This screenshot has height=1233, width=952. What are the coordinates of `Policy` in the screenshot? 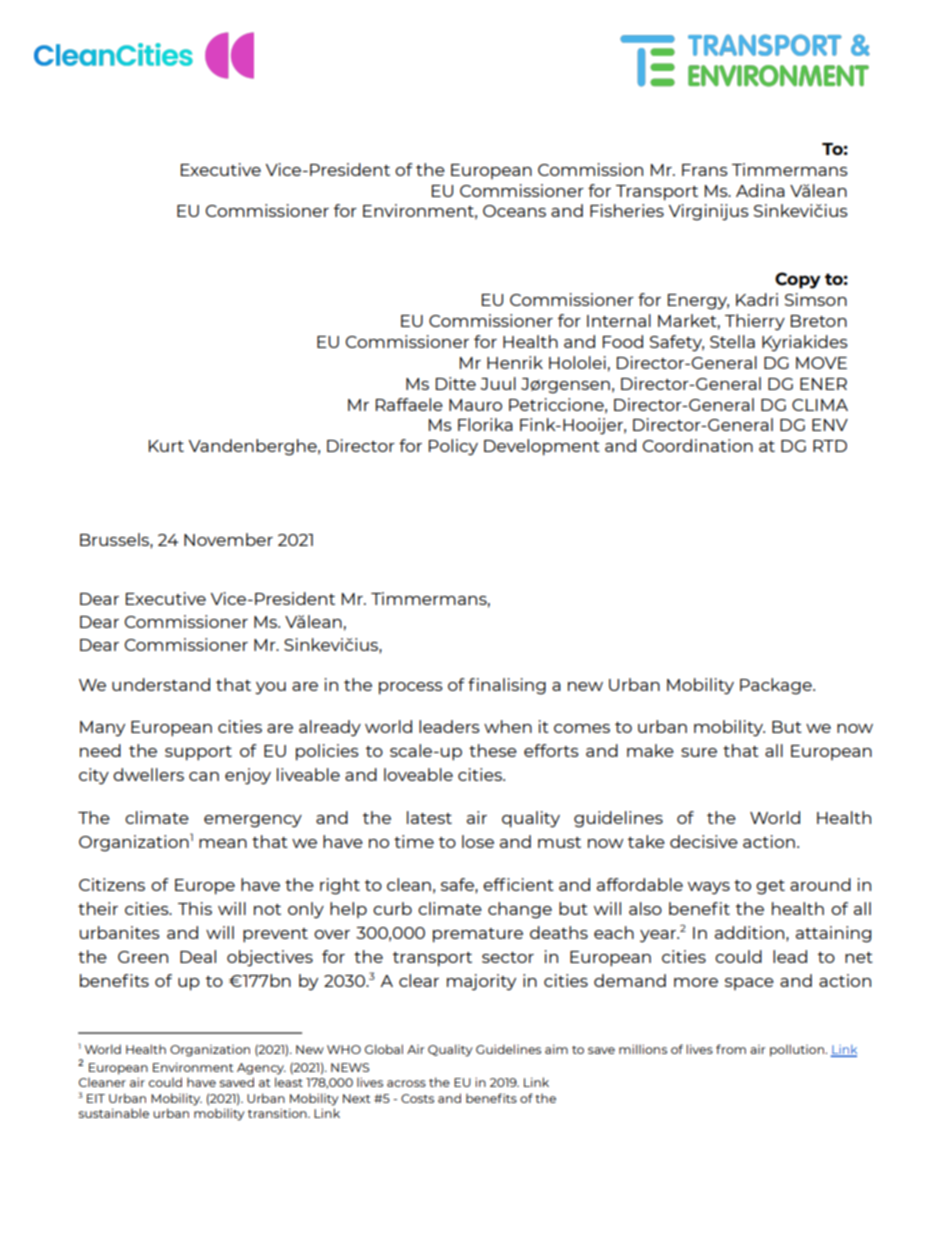 It's located at (453, 447).
